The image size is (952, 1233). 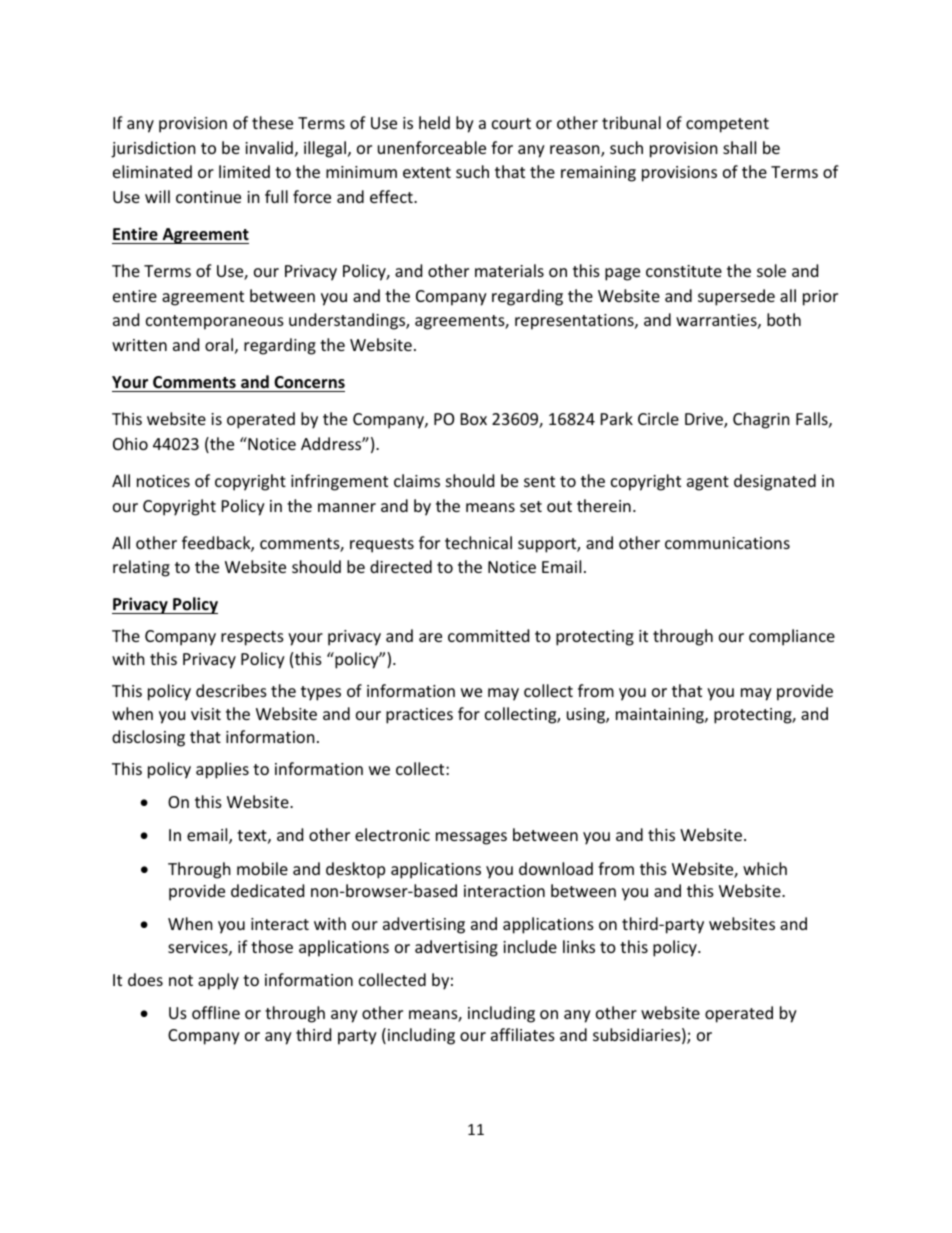 What do you see at coordinates (141, 568) in the document?
I see `relating` at bounding box center [141, 568].
